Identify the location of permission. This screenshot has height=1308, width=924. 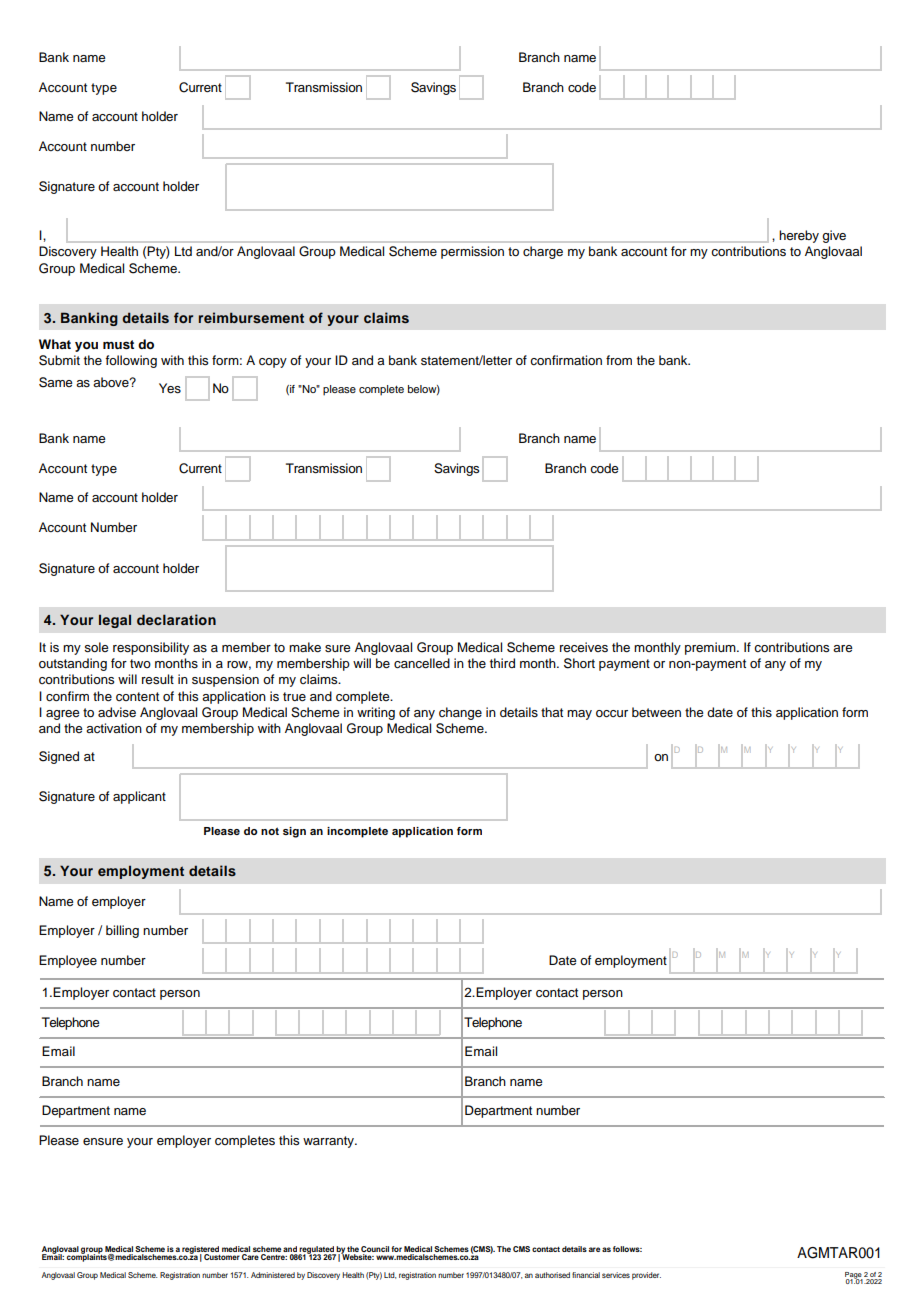
(472, 252).
